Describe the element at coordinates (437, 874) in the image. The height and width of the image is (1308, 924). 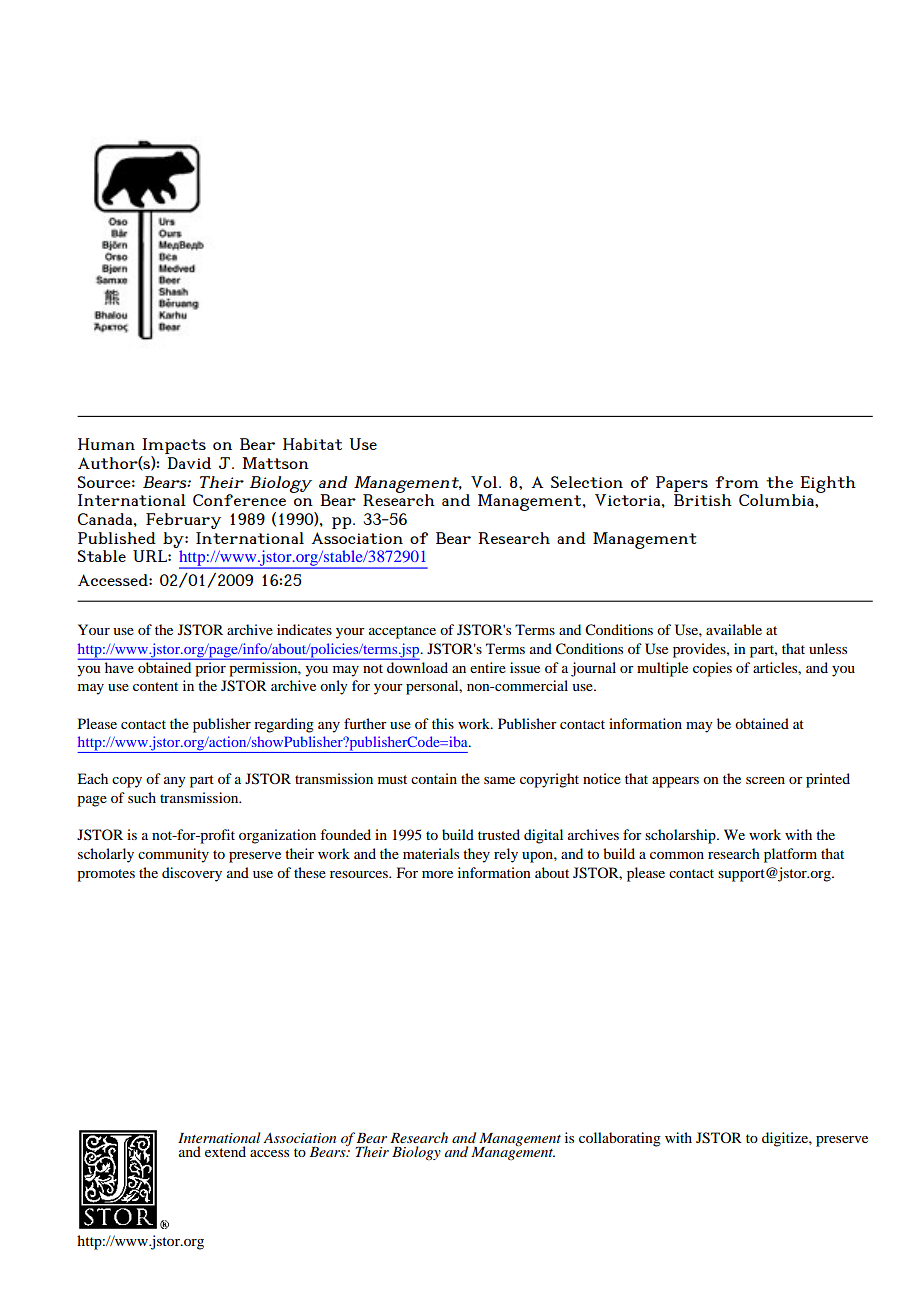
I see `more` at that location.
